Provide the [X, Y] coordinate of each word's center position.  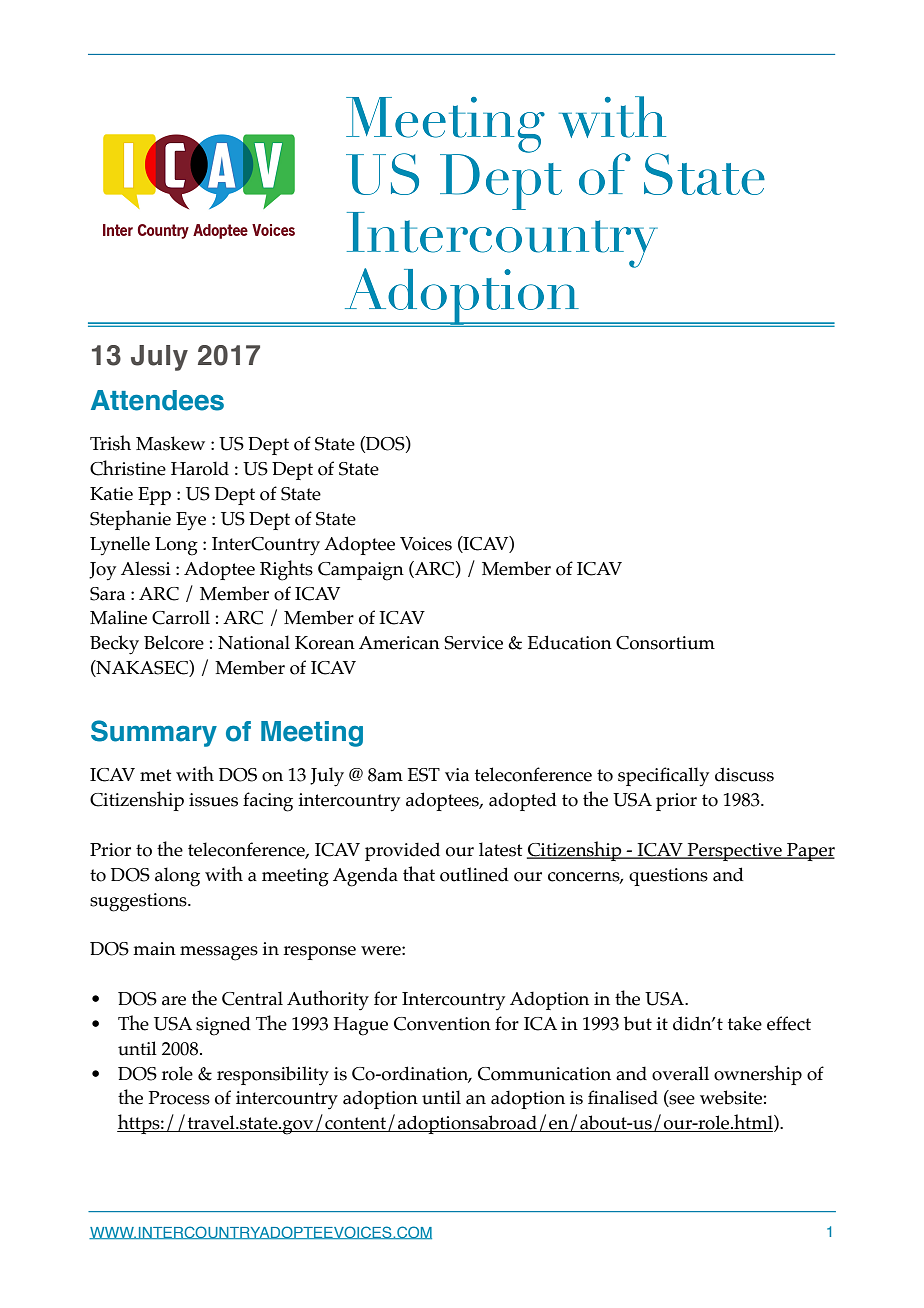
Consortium [665, 643]
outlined [474, 874]
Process [179, 1098]
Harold [200, 468]
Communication [544, 1074]
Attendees [157, 400]
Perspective [735, 852]
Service [473, 643]
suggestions [139, 902]
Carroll [181, 617]
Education [570, 642]
